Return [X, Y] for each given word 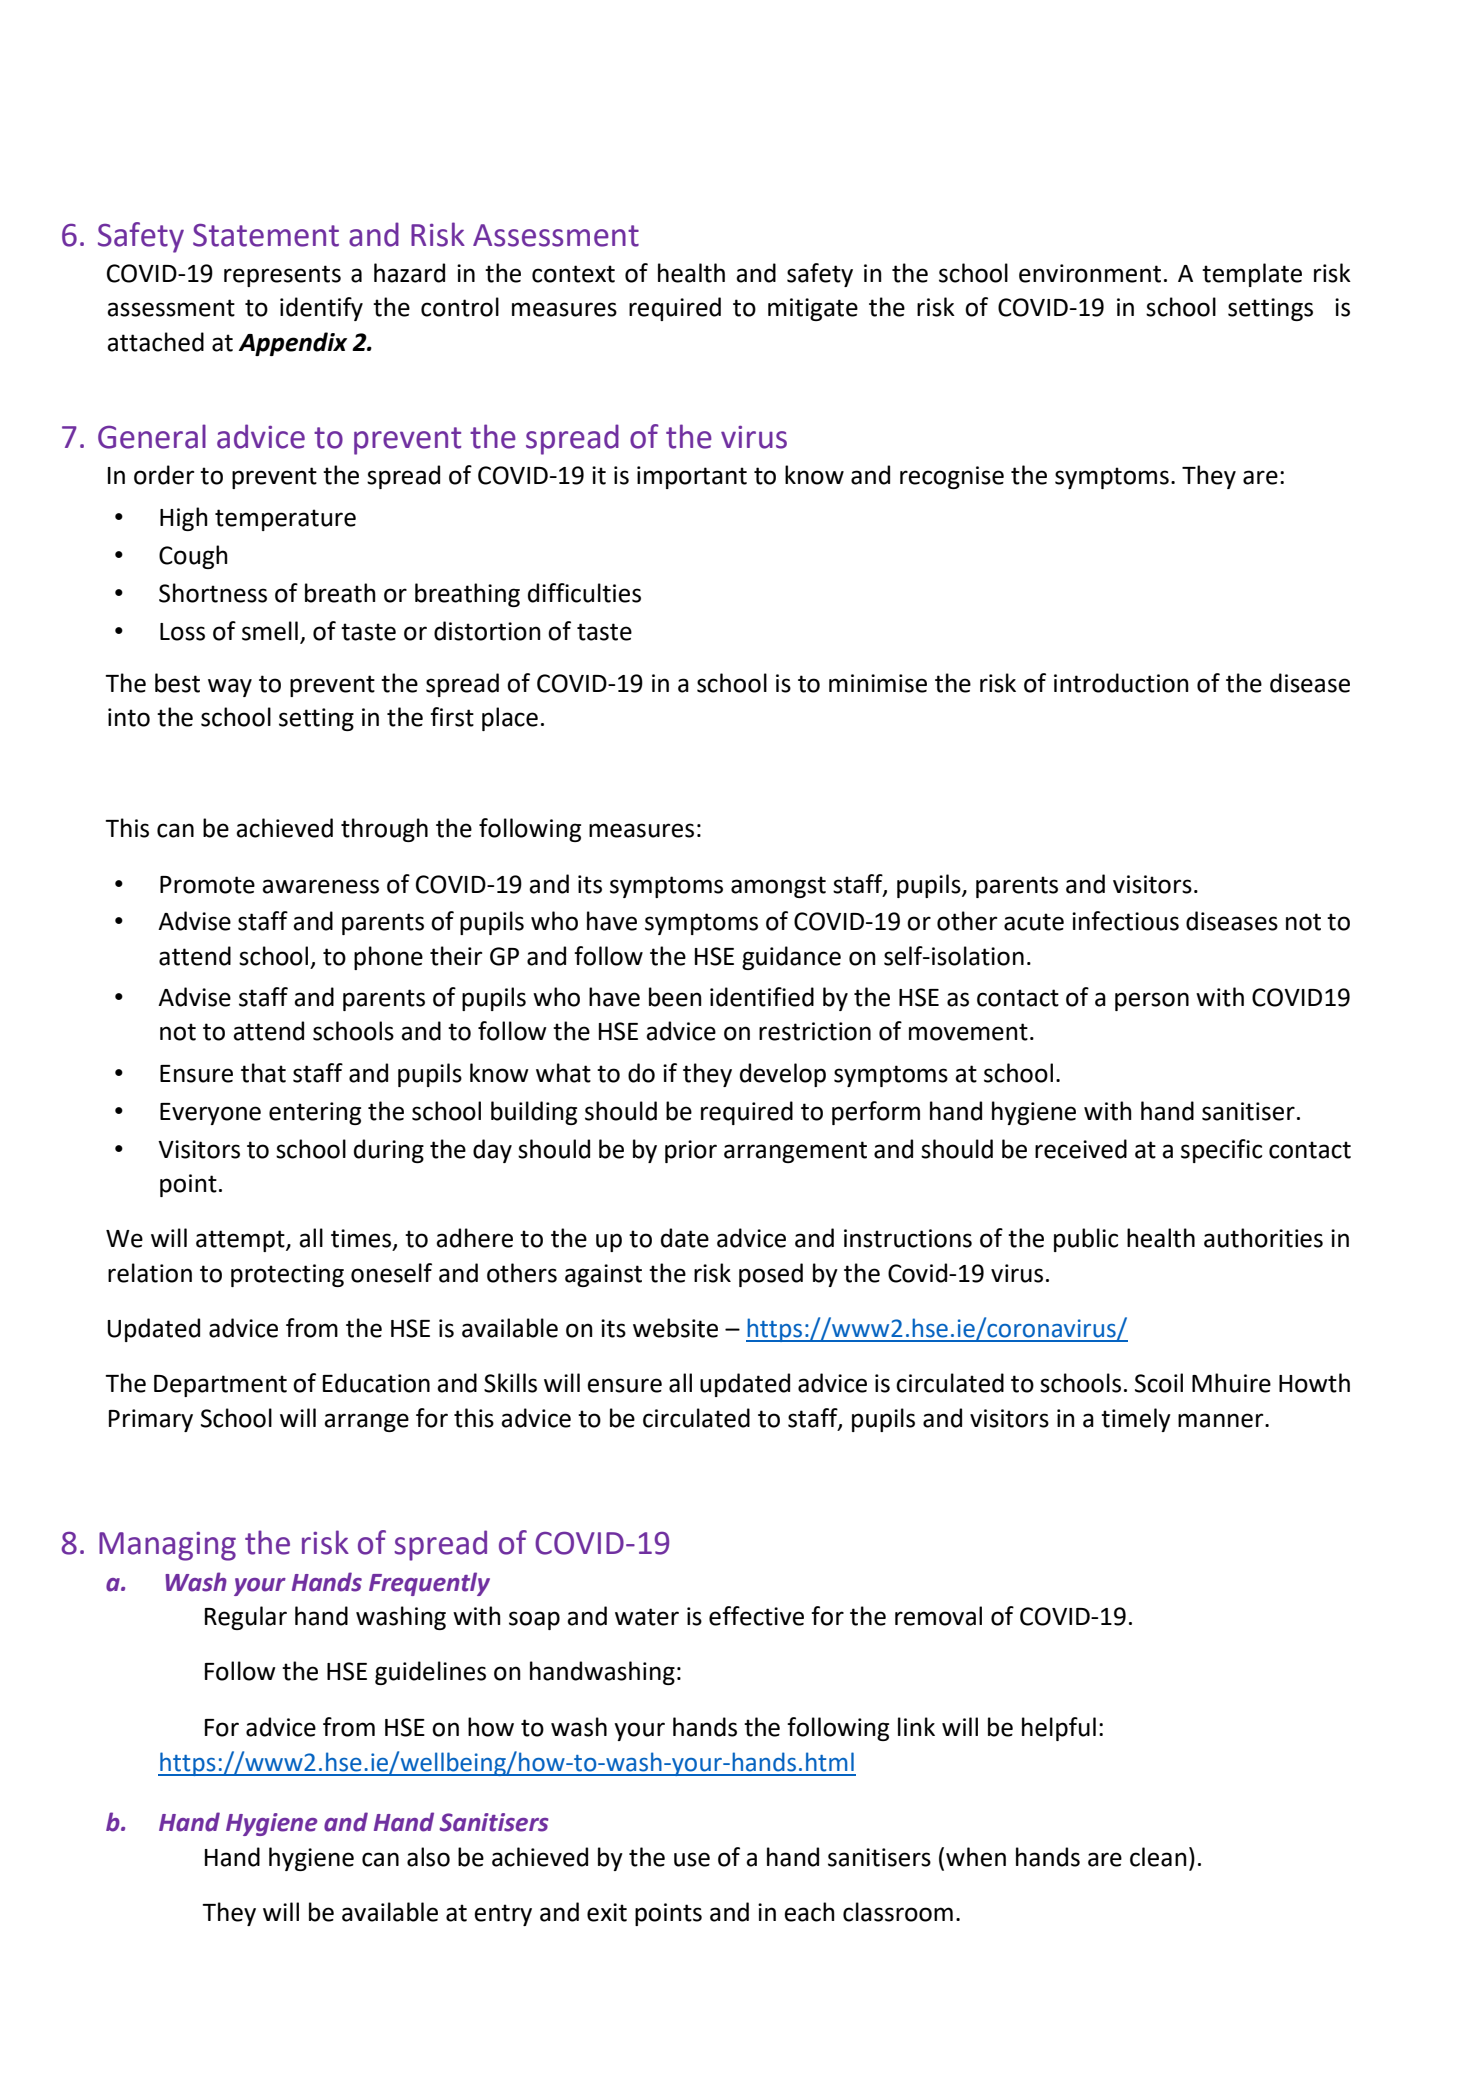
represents [282, 276]
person [1152, 1001]
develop [783, 1075]
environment [1090, 273]
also [428, 1857]
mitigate [813, 309]
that [263, 1073]
